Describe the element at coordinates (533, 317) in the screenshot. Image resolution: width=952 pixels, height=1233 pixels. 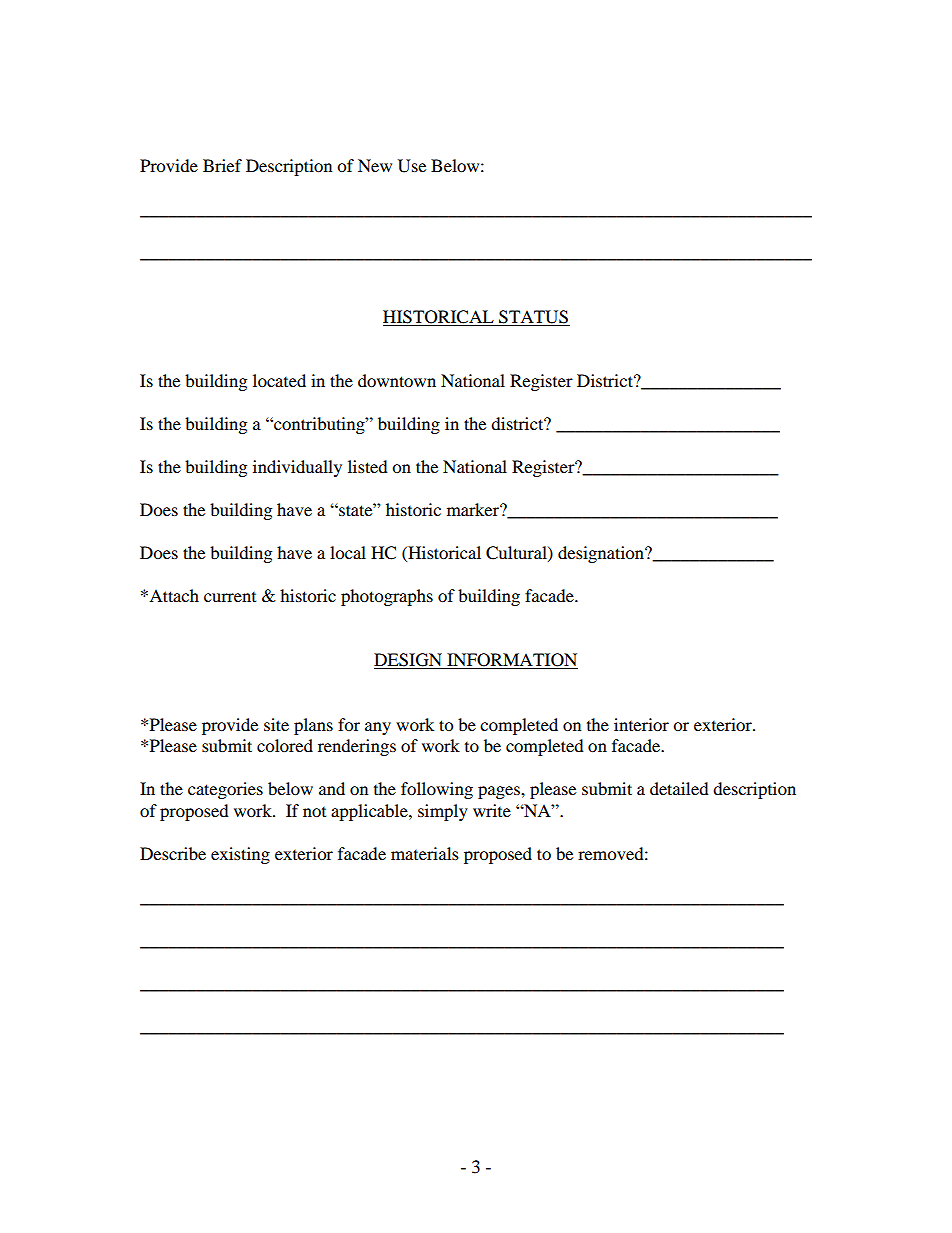
I see `STATUS` at that location.
